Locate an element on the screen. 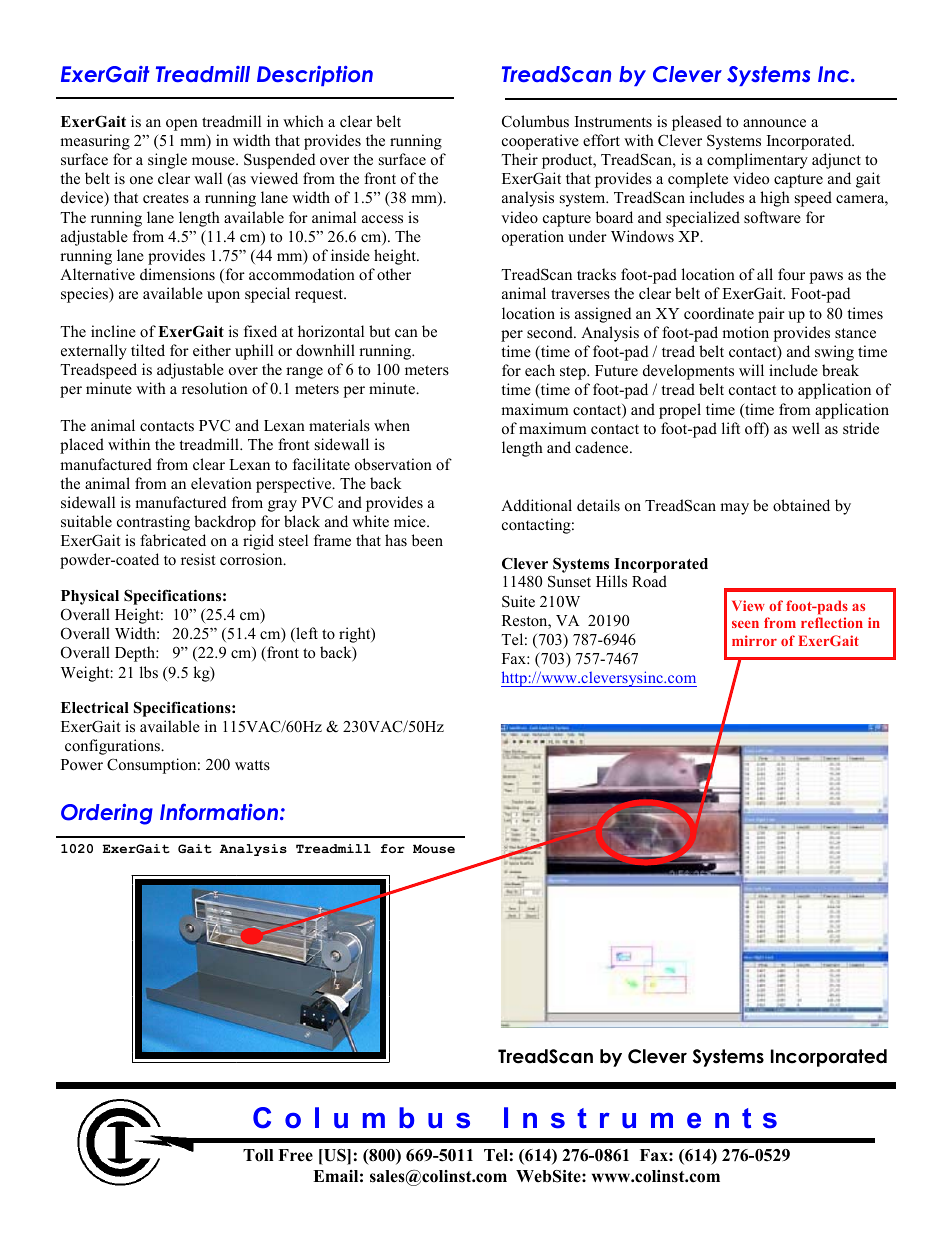 The height and width of the screenshot is (1233, 952). resist is located at coordinates (198, 559).
